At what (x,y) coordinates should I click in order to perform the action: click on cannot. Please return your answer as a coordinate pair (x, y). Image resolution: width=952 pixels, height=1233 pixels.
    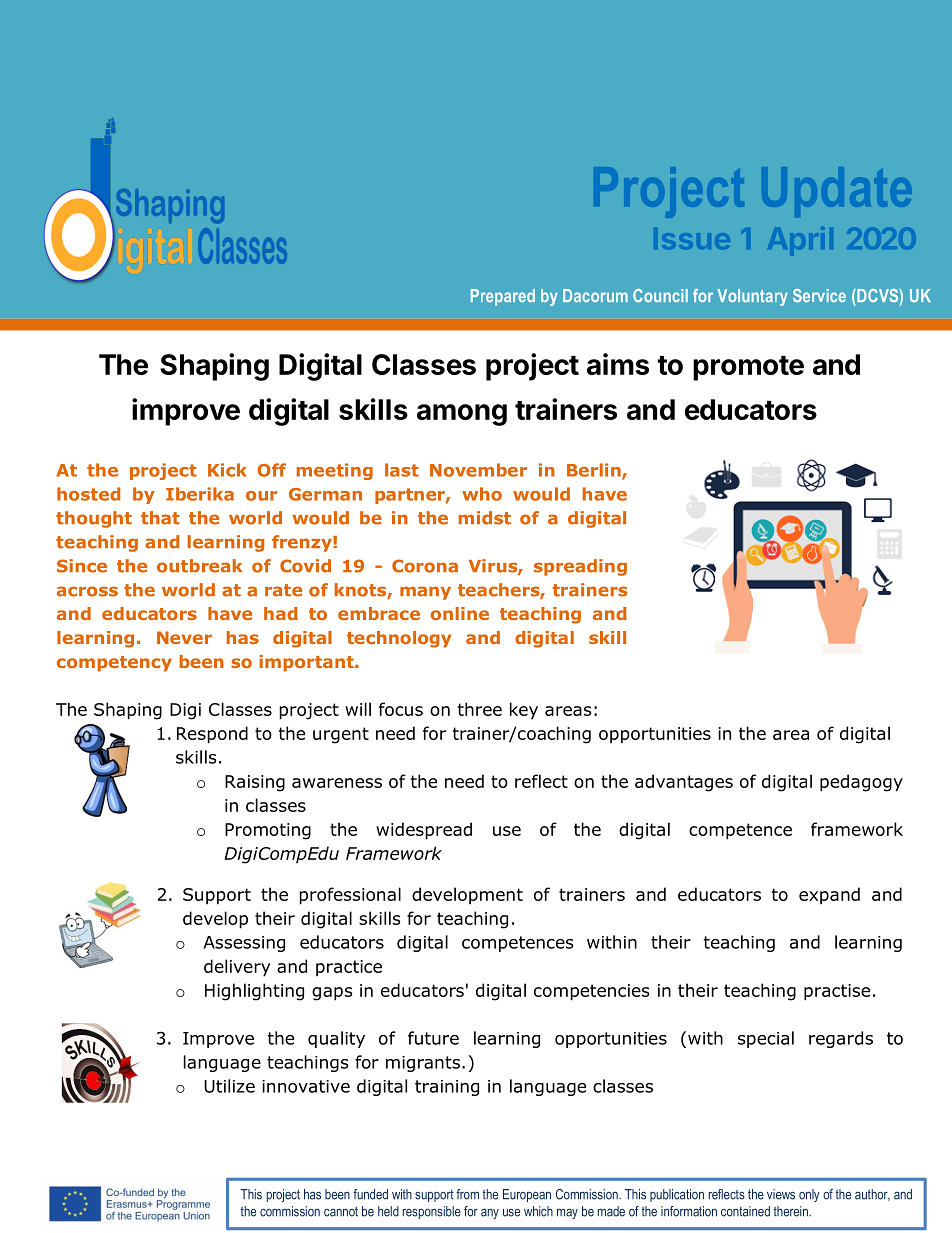
    Looking at the image, I should click on (341, 1211).
